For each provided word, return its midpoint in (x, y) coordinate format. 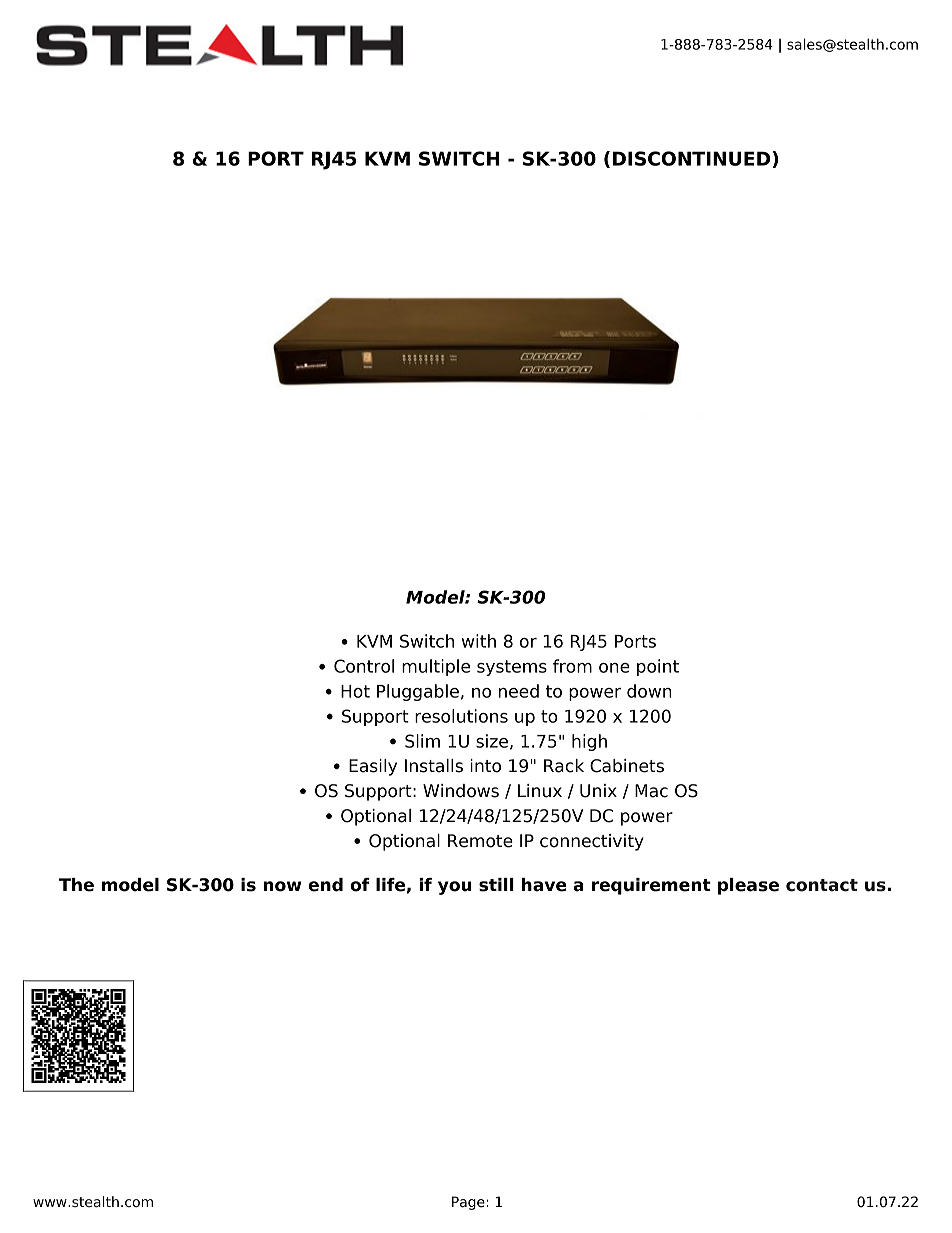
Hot (355, 691)
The (76, 885)
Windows (461, 791)
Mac (651, 791)
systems (512, 668)
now (282, 886)
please (748, 886)
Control (364, 666)
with (479, 641)
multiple (436, 667)
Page (469, 1203)
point (658, 667)
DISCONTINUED (692, 158)
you (455, 888)
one (614, 668)
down (649, 691)
